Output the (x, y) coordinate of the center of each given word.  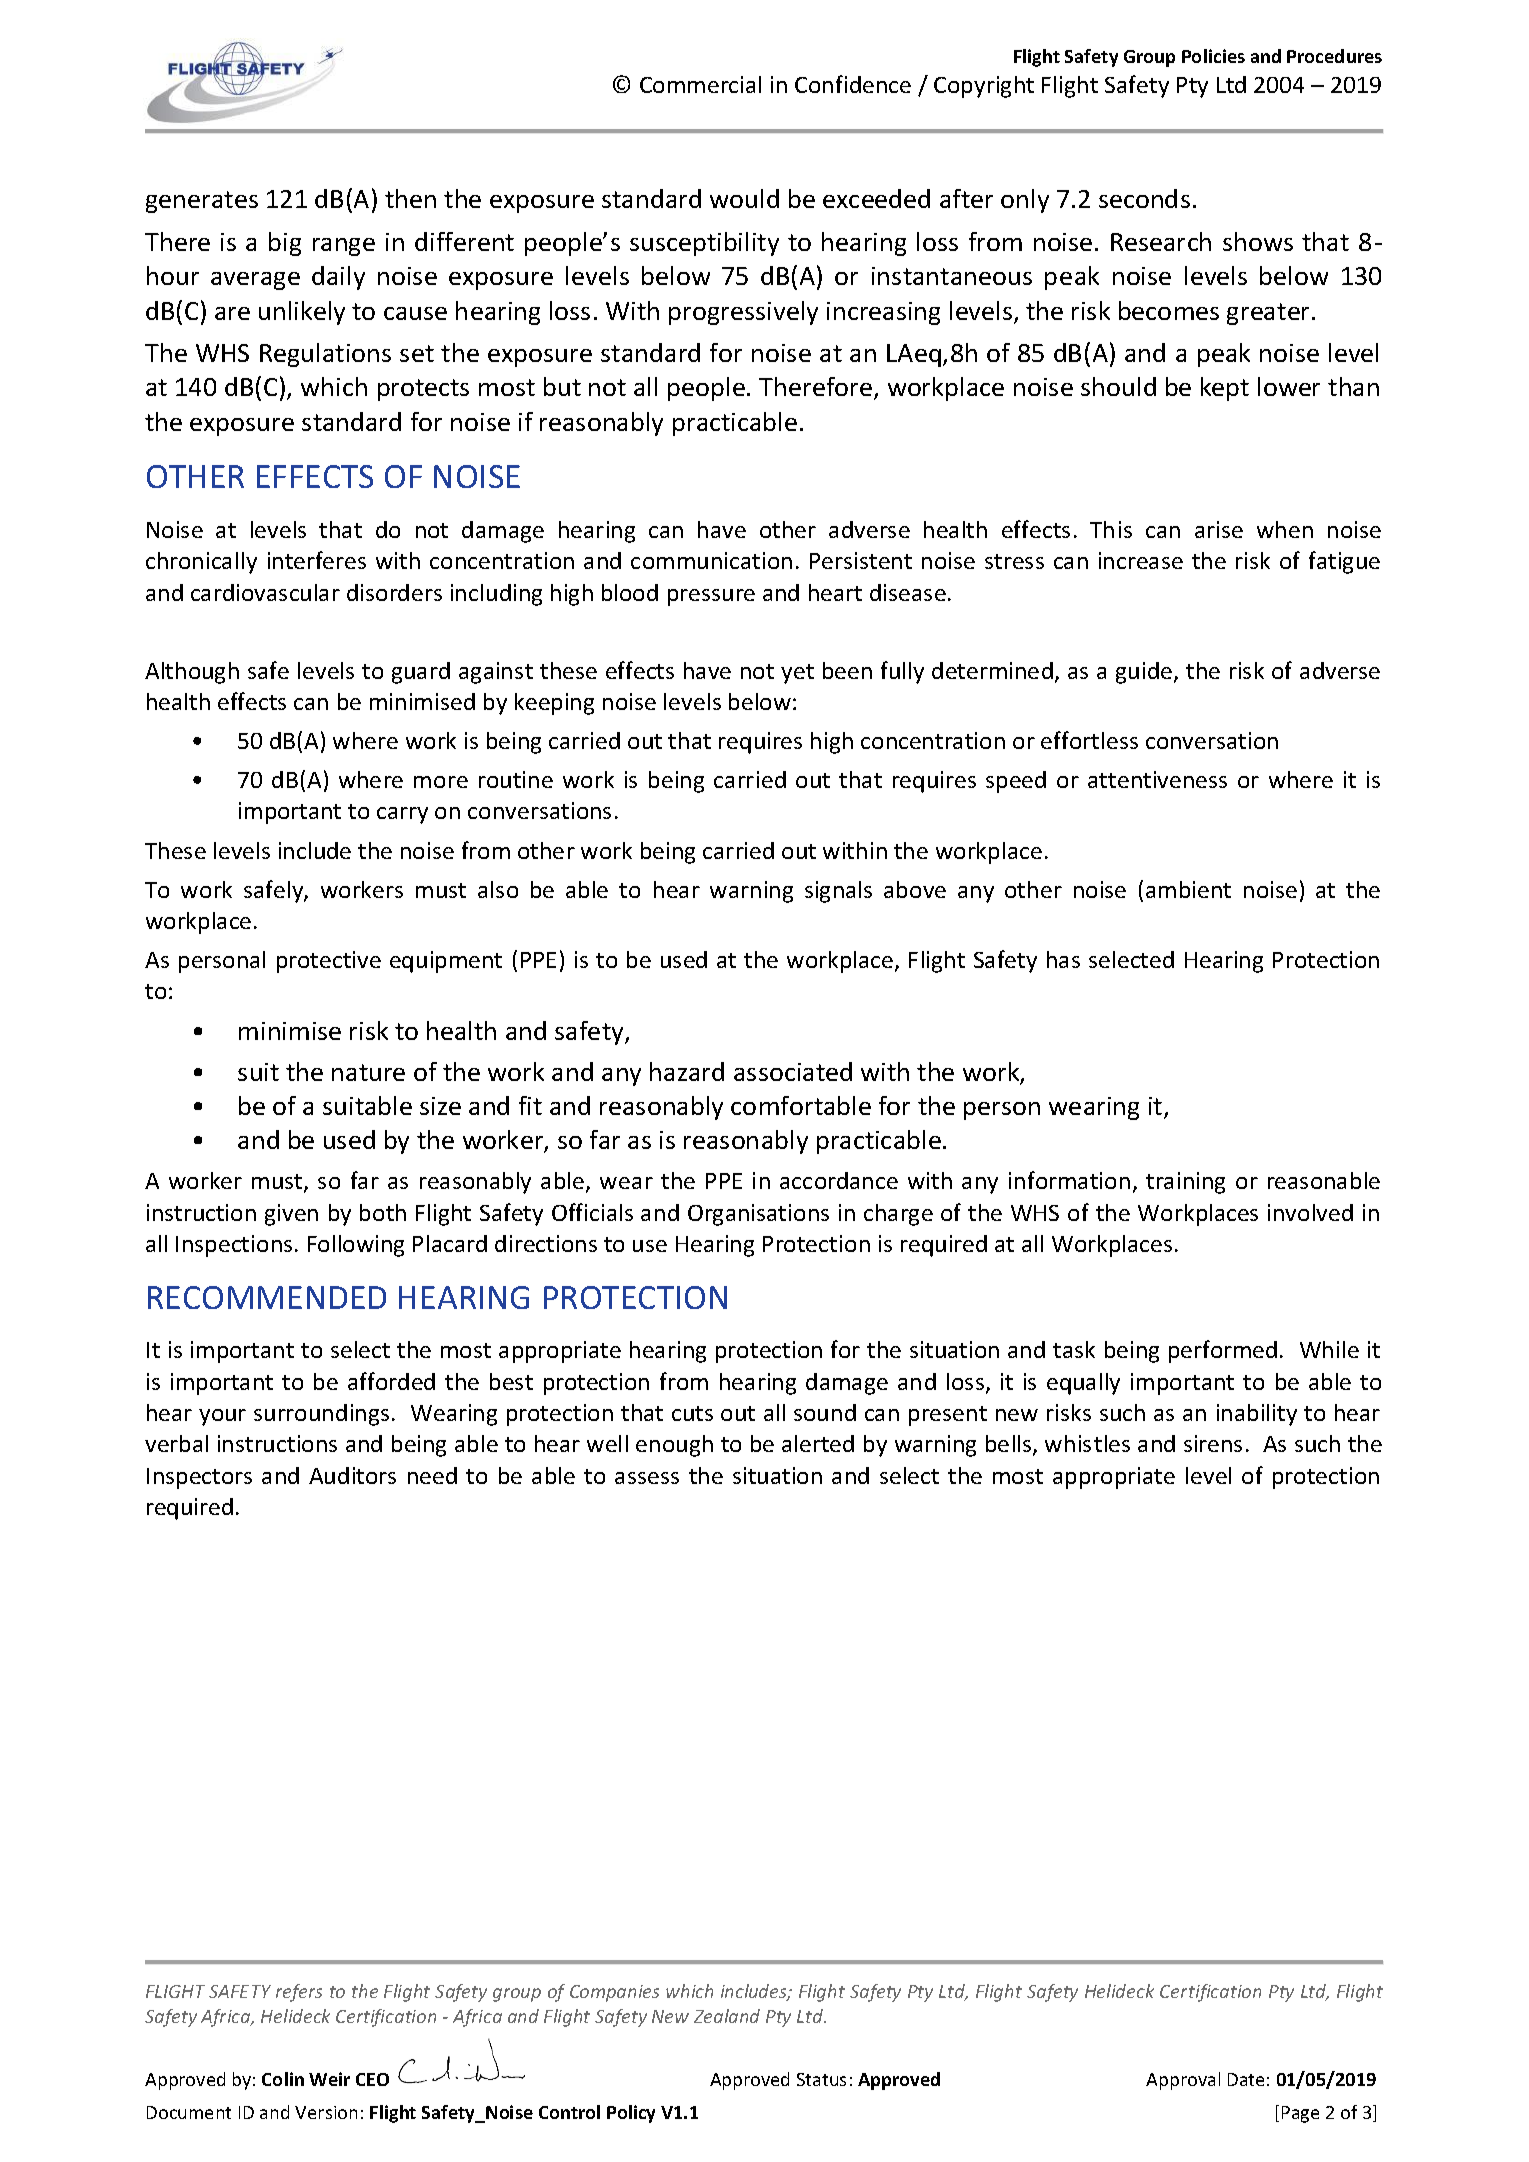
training (1185, 1183)
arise (1219, 529)
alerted (818, 1443)
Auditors (352, 1475)
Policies (1213, 56)
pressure (711, 597)
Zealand (727, 2016)
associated (793, 1071)
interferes (317, 560)
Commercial (700, 84)
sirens (1213, 1443)
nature (368, 1072)
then (410, 198)
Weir (329, 2079)
